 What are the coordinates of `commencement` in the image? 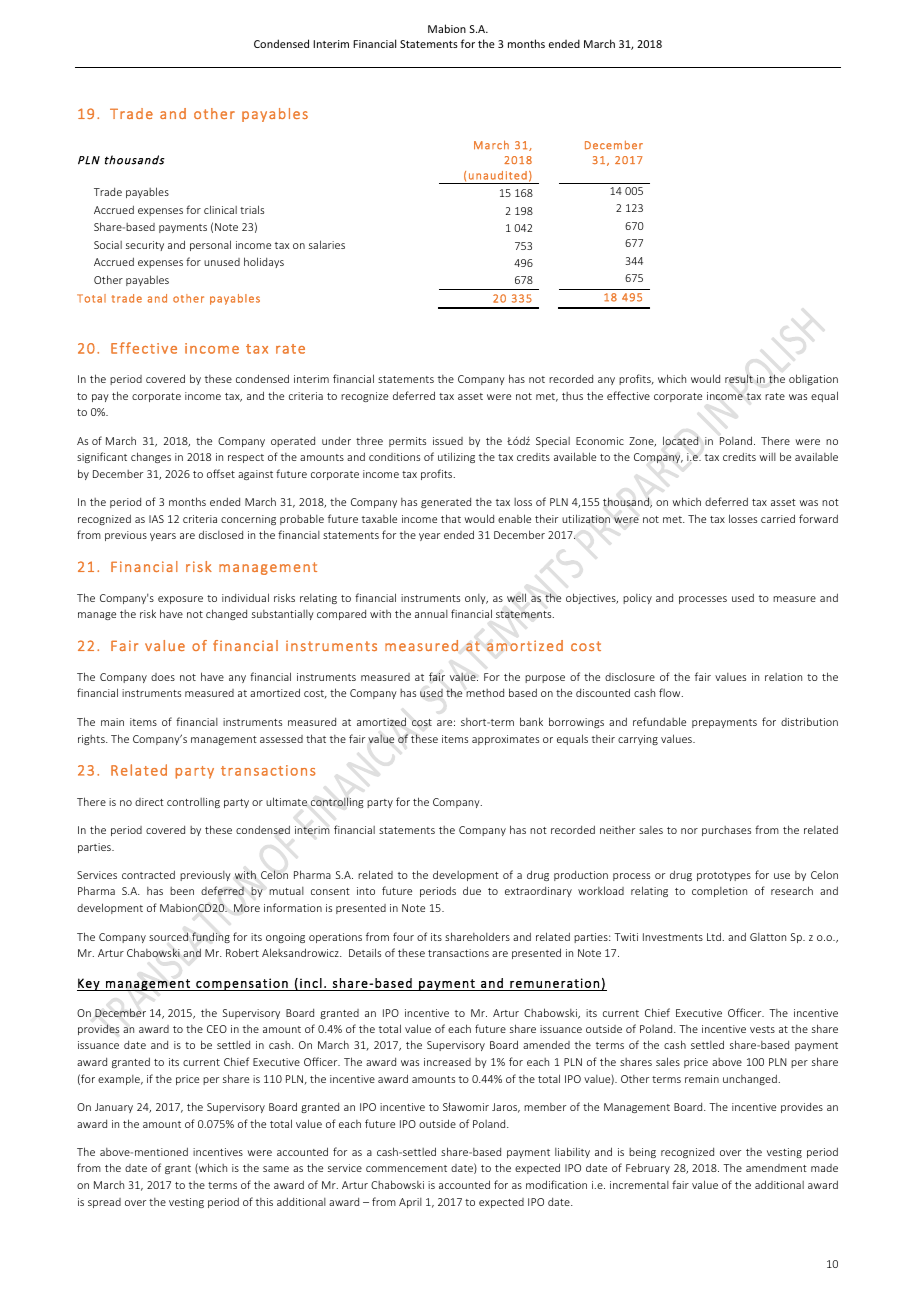 It's located at (406, 1168).
